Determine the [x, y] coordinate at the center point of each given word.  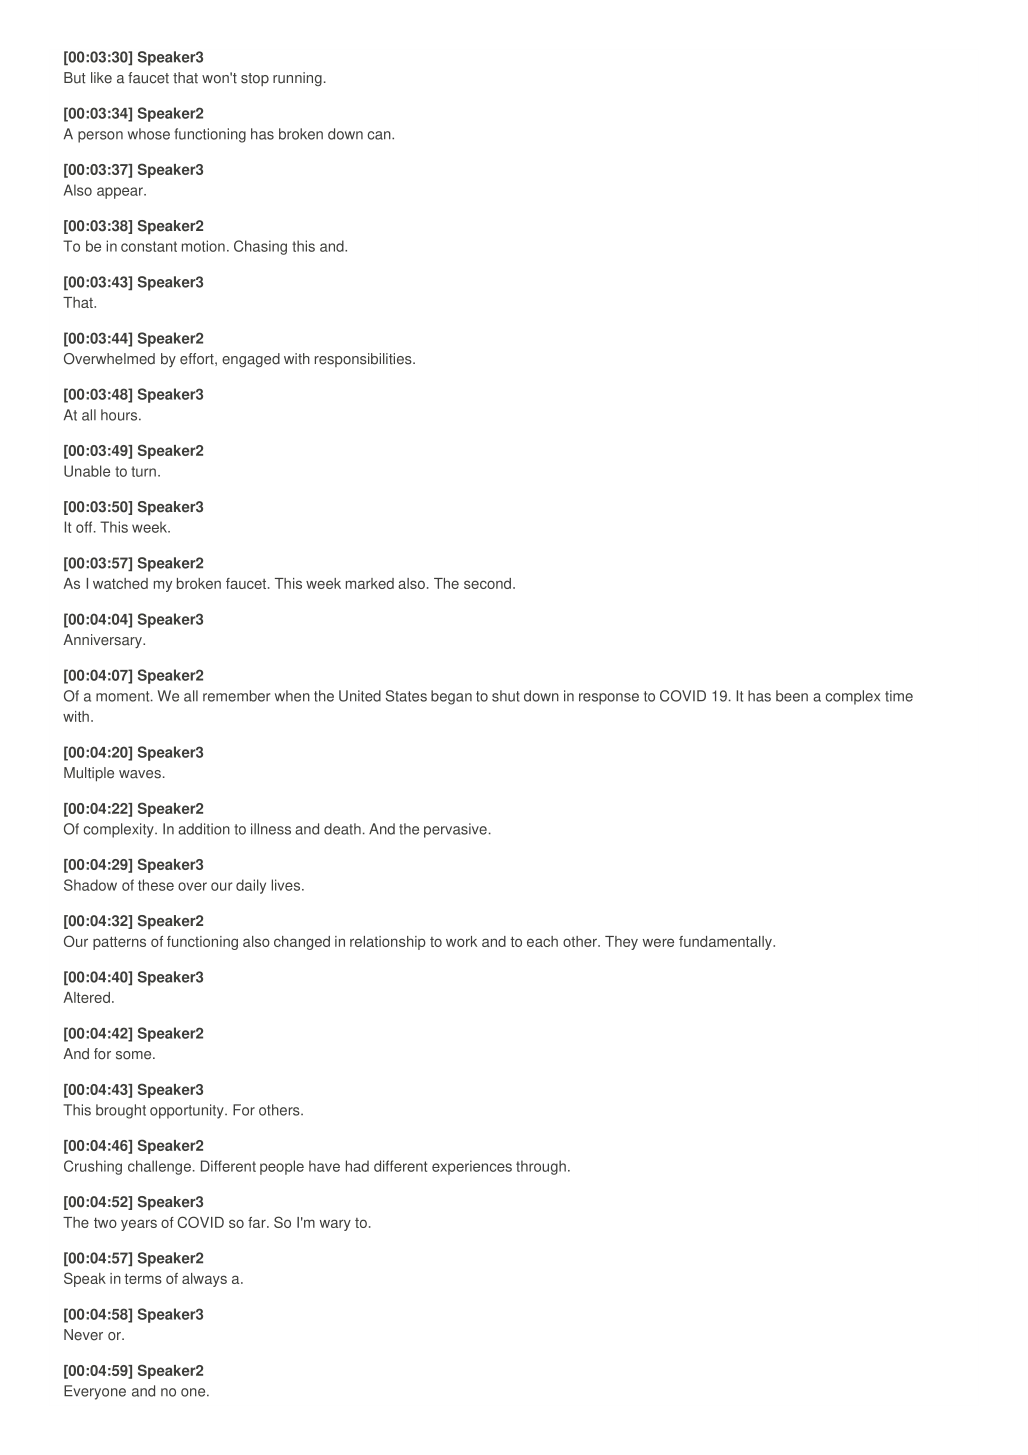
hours [120, 415]
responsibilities [364, 360]
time [899, 696]
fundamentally [726, 943]
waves [140, 774]
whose [149, 134]
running [297, 79]
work [461, 941]
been [792, 696]
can [380, 135]
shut [506, 696]
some [135, 1055]
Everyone [95, 1392]
